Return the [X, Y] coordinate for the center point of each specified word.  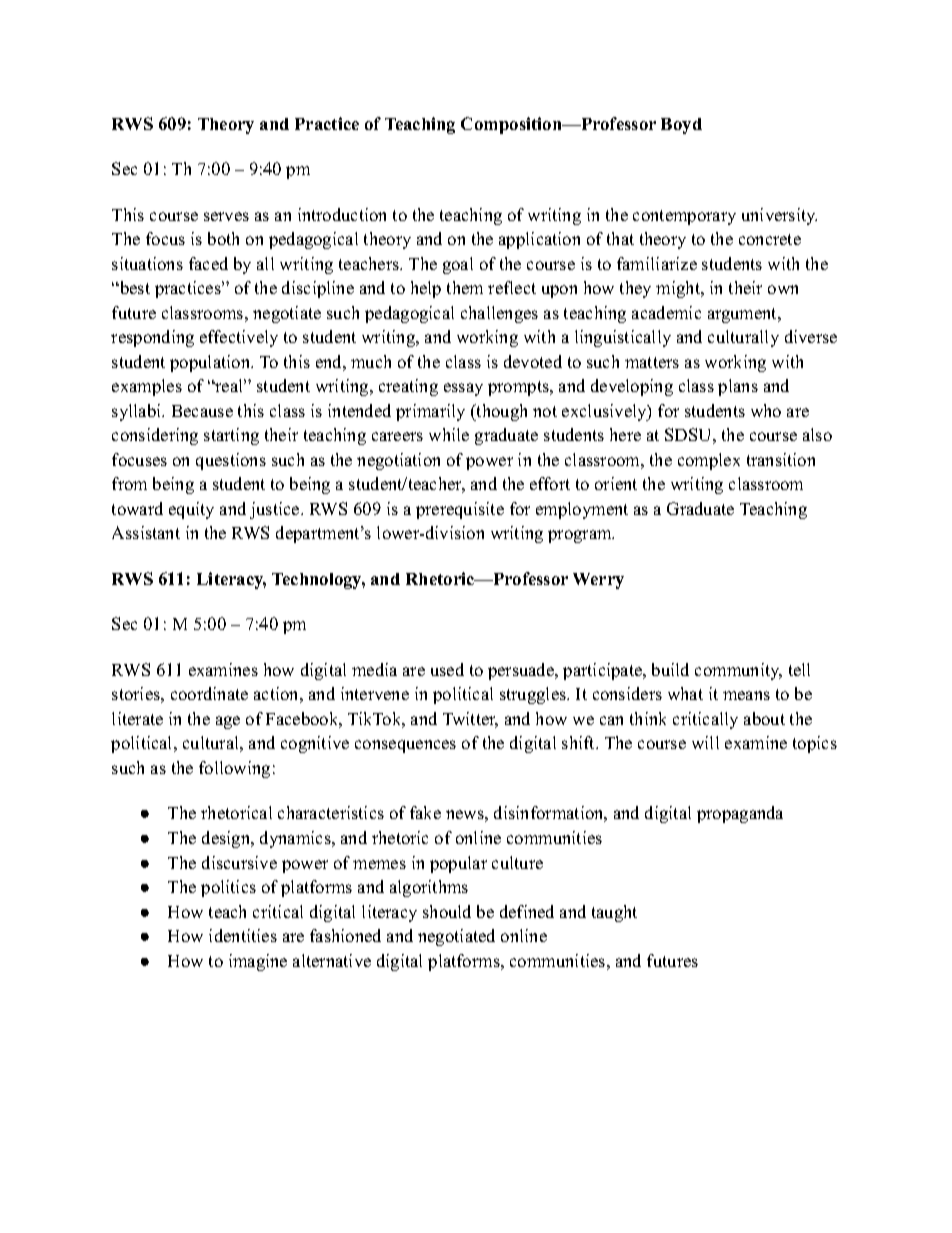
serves [226, 216]
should [447, 911]
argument [744, 315]
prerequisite [460, 510]
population [211, 363]
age [228, 722]
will [705, 742]
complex [709, 461]
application [539, 240]
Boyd [681, 126]
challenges [499, 314]
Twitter [470, 720]
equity [191, 510]
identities [243, 935]
